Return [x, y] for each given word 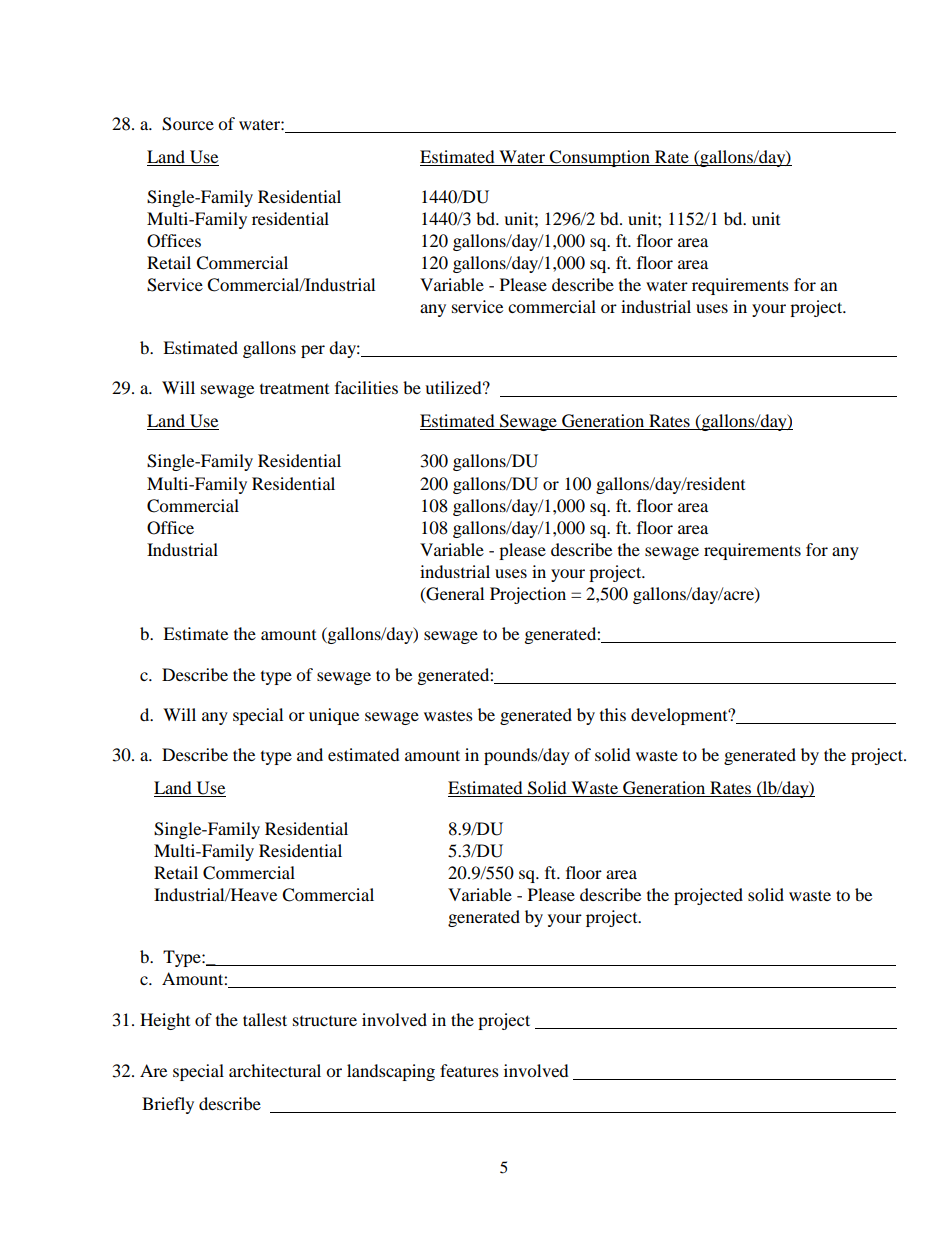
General [454, 594]
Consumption [600, 158]
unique [334, 716]
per [313, 351]
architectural [275, 1070]
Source [188, 124]
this [613, 714]
